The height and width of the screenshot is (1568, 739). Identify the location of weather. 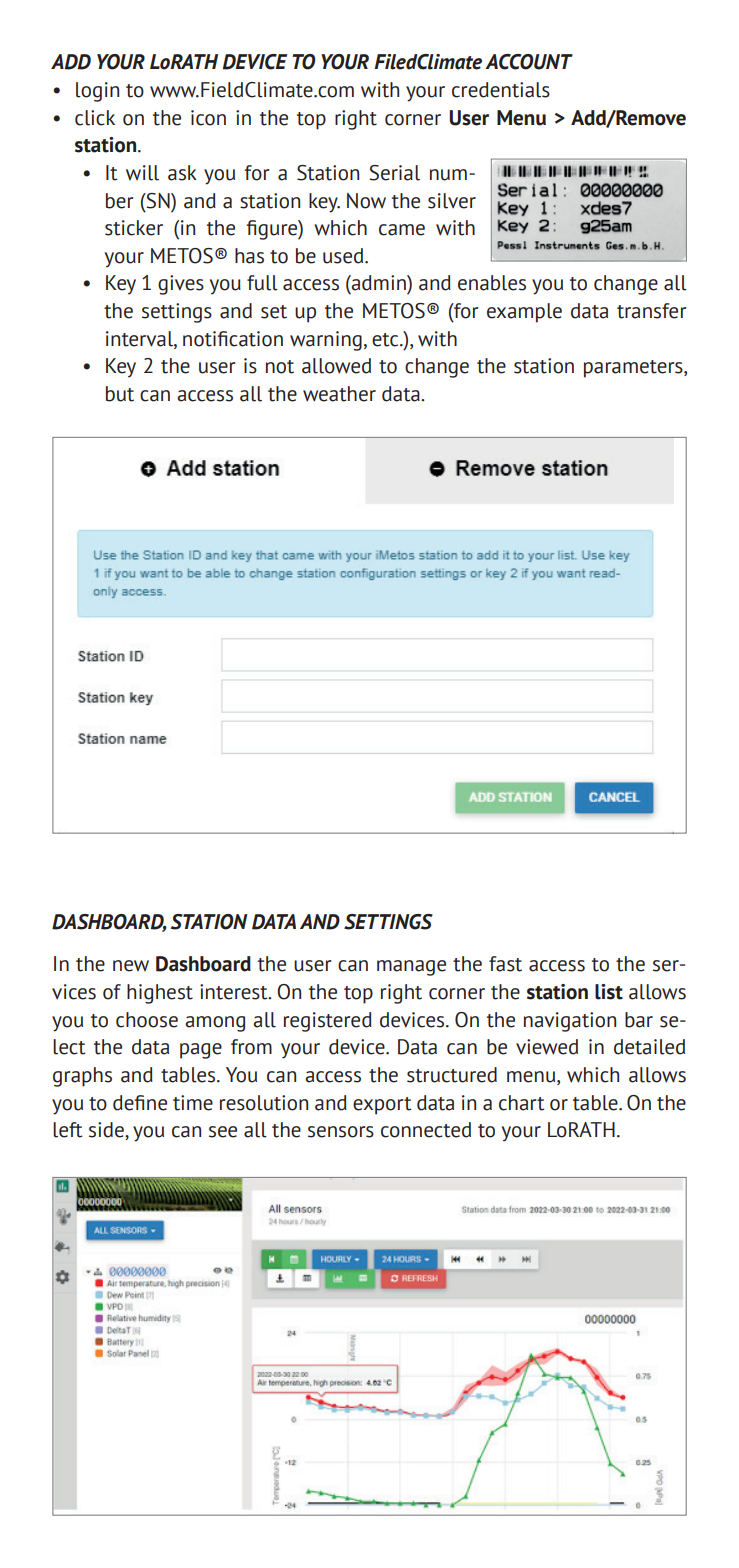
(339, 394).
